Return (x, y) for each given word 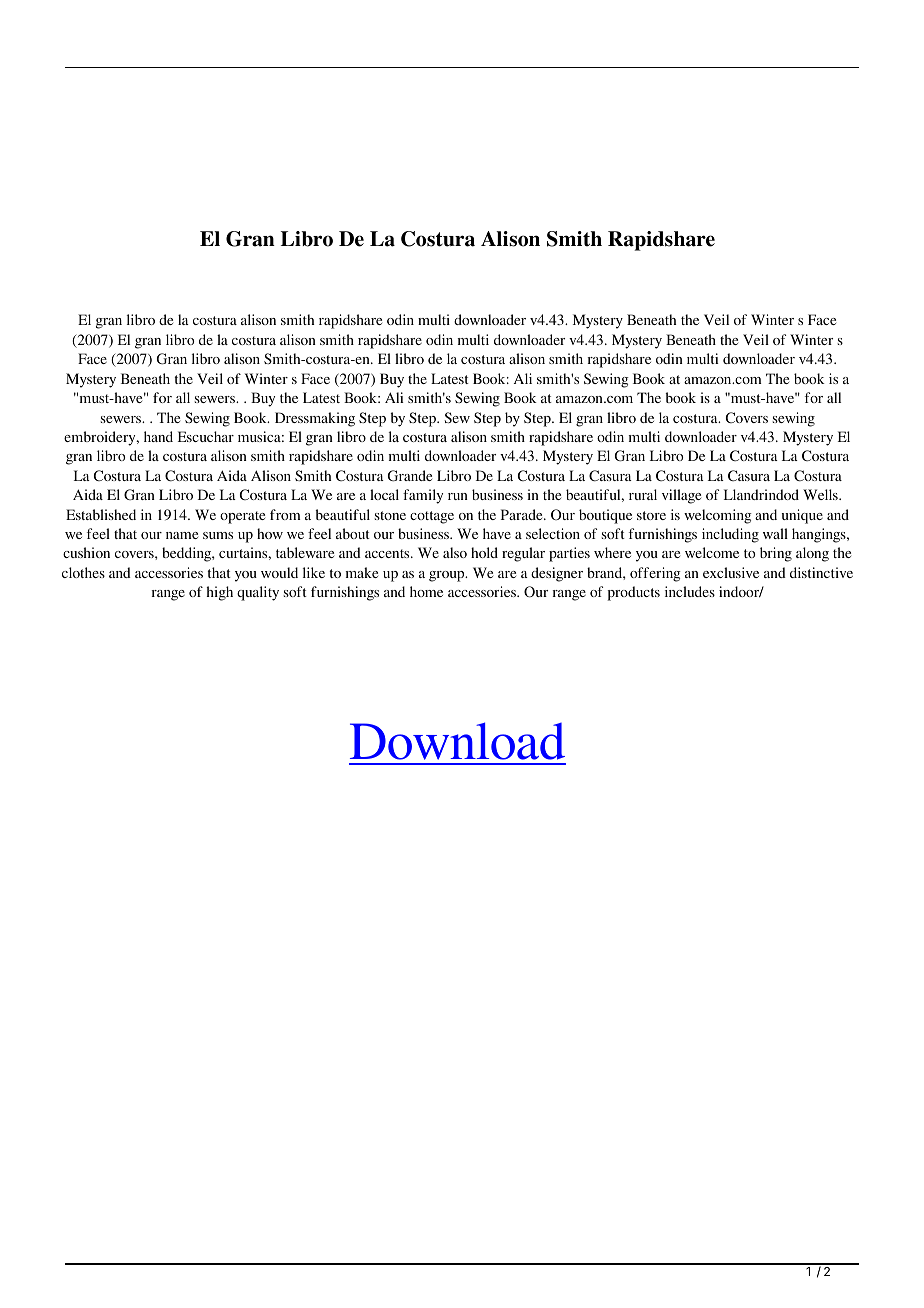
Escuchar (206, 436)
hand (158, 436)
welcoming (718, 516)
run (458, 496)
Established (101, 514)
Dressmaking (315, 419)
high (220, 593)
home (426, 591)
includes (690, 591)
